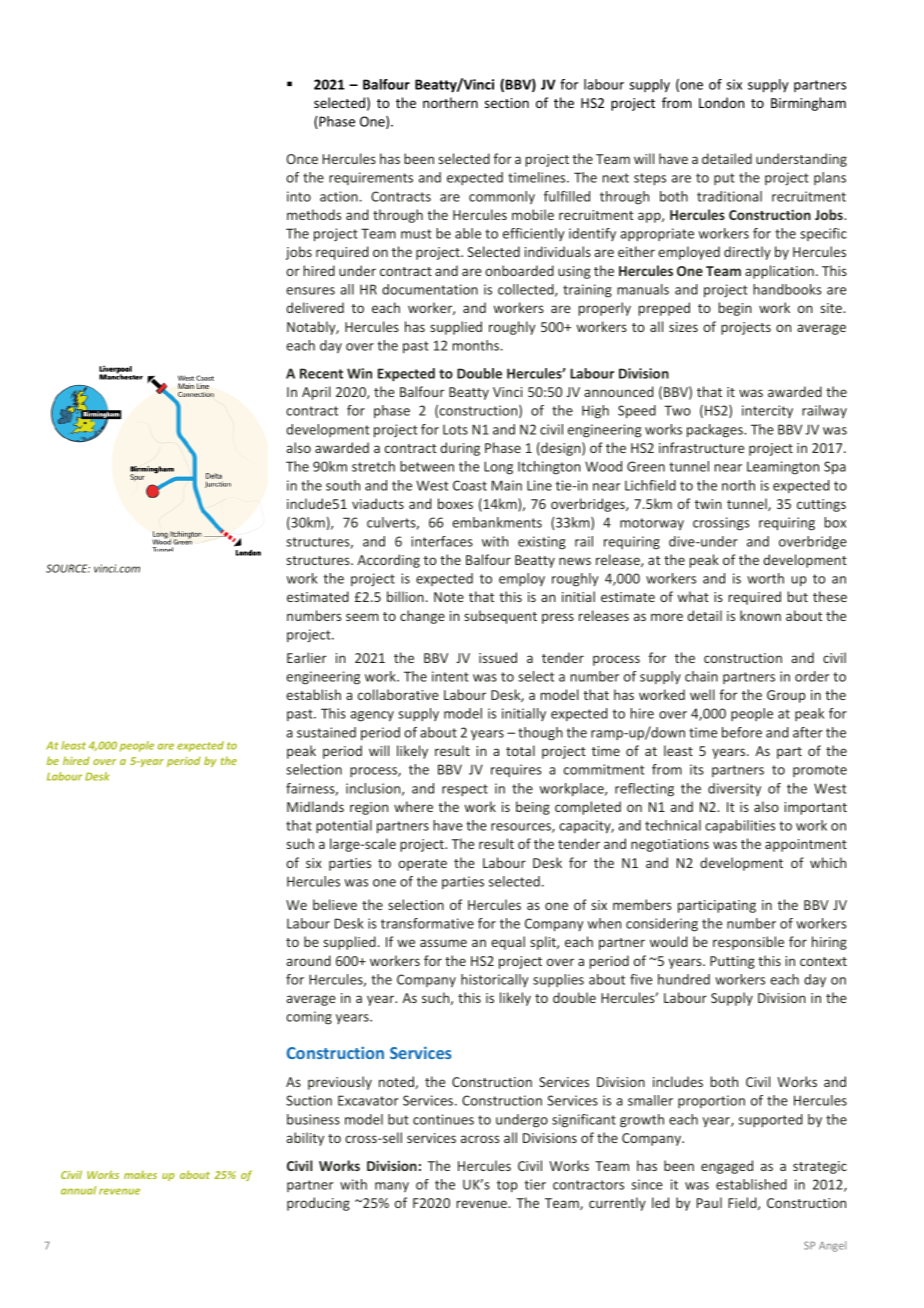 This document has height=1308, width=924. What do you see at coordinates (302, 159) in the document?
I see `Once` at bounding box center [302, 159].
